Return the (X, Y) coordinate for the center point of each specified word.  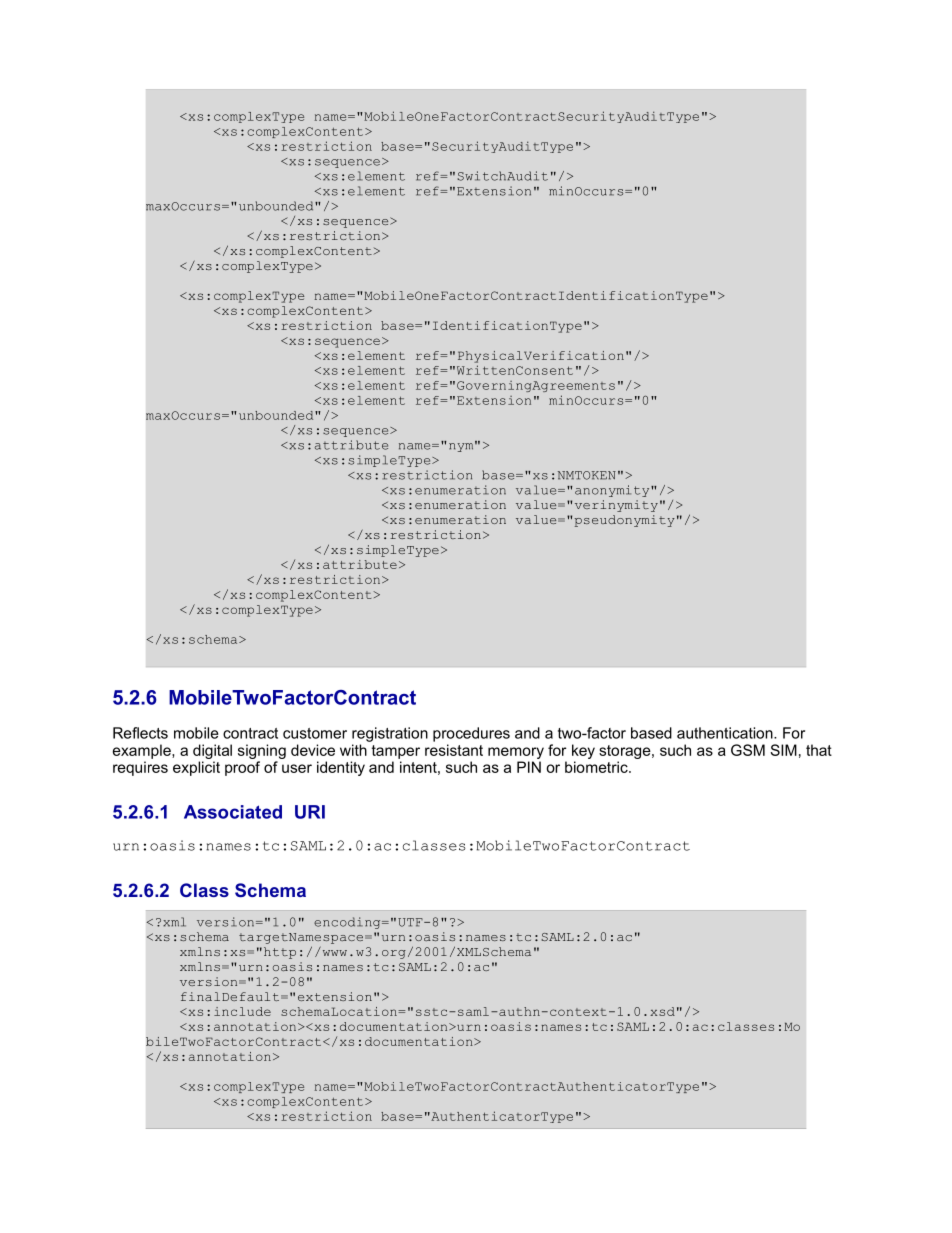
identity (341, 768)
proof (242, 768)
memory (516, 753)
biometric (597, 767)
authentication (726, 733)
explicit (196, 768)
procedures (471, 734)
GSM (748, 750)
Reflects (140, 733)
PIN (529, 767)
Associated (233, 812)
